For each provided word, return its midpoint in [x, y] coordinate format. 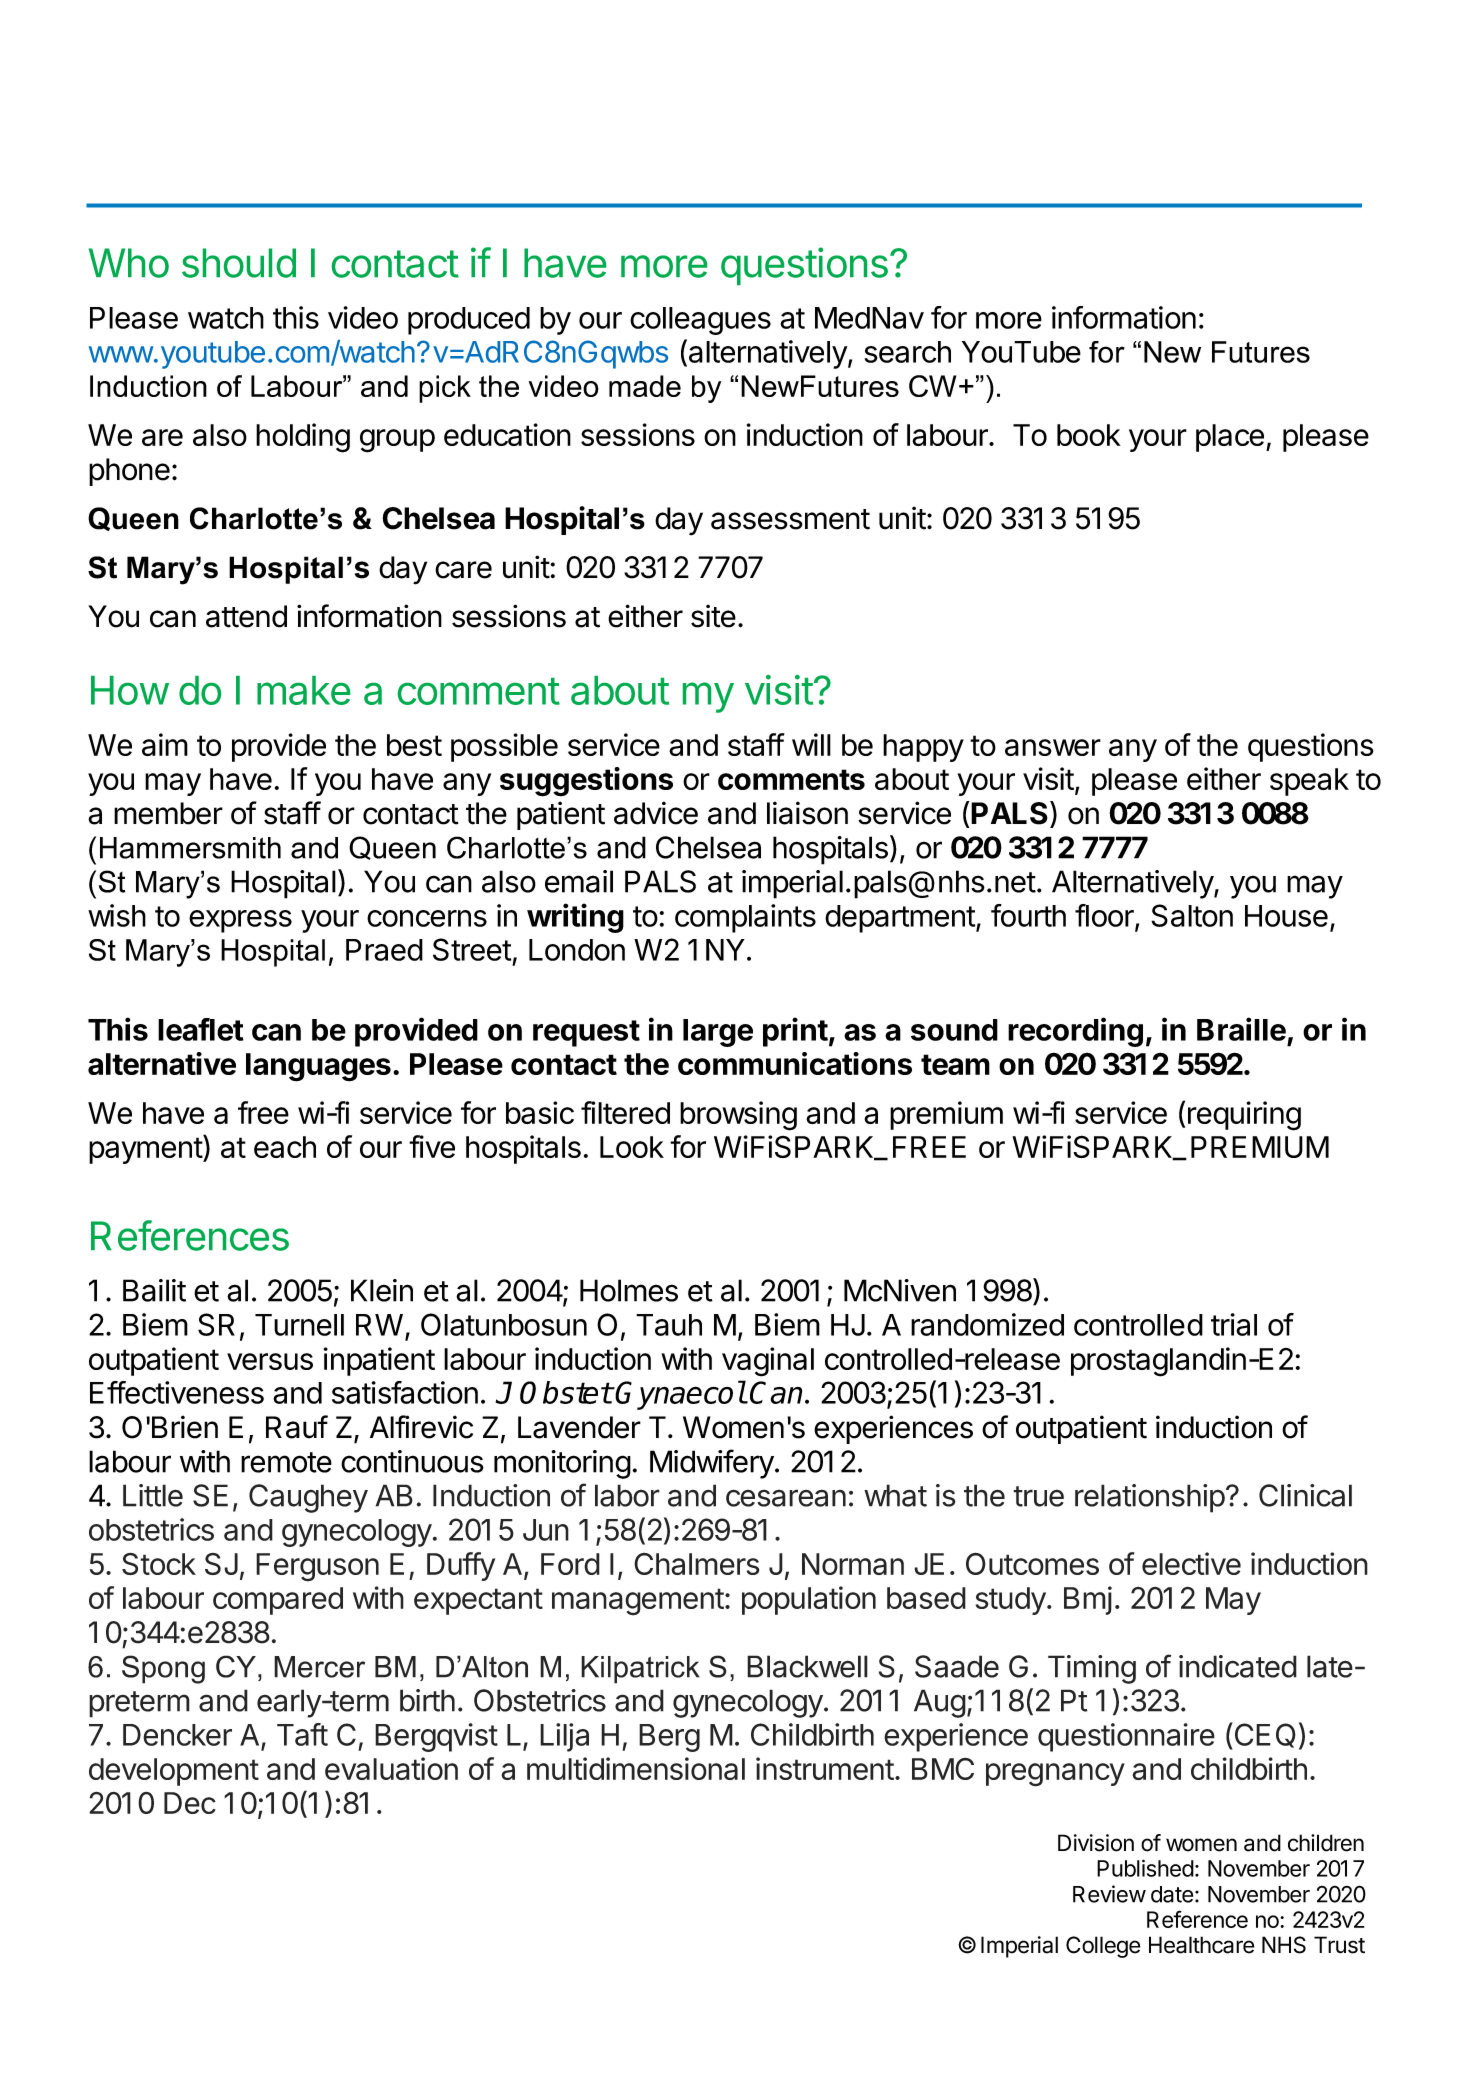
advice [656, 813]
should [239, 263]
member [168, 813]
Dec [190, 1803]
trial [1234, 1324]
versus [270, 1361]
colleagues [700, 321]
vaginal [768, 1362]
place [1230, 438]
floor [1105, 916]
